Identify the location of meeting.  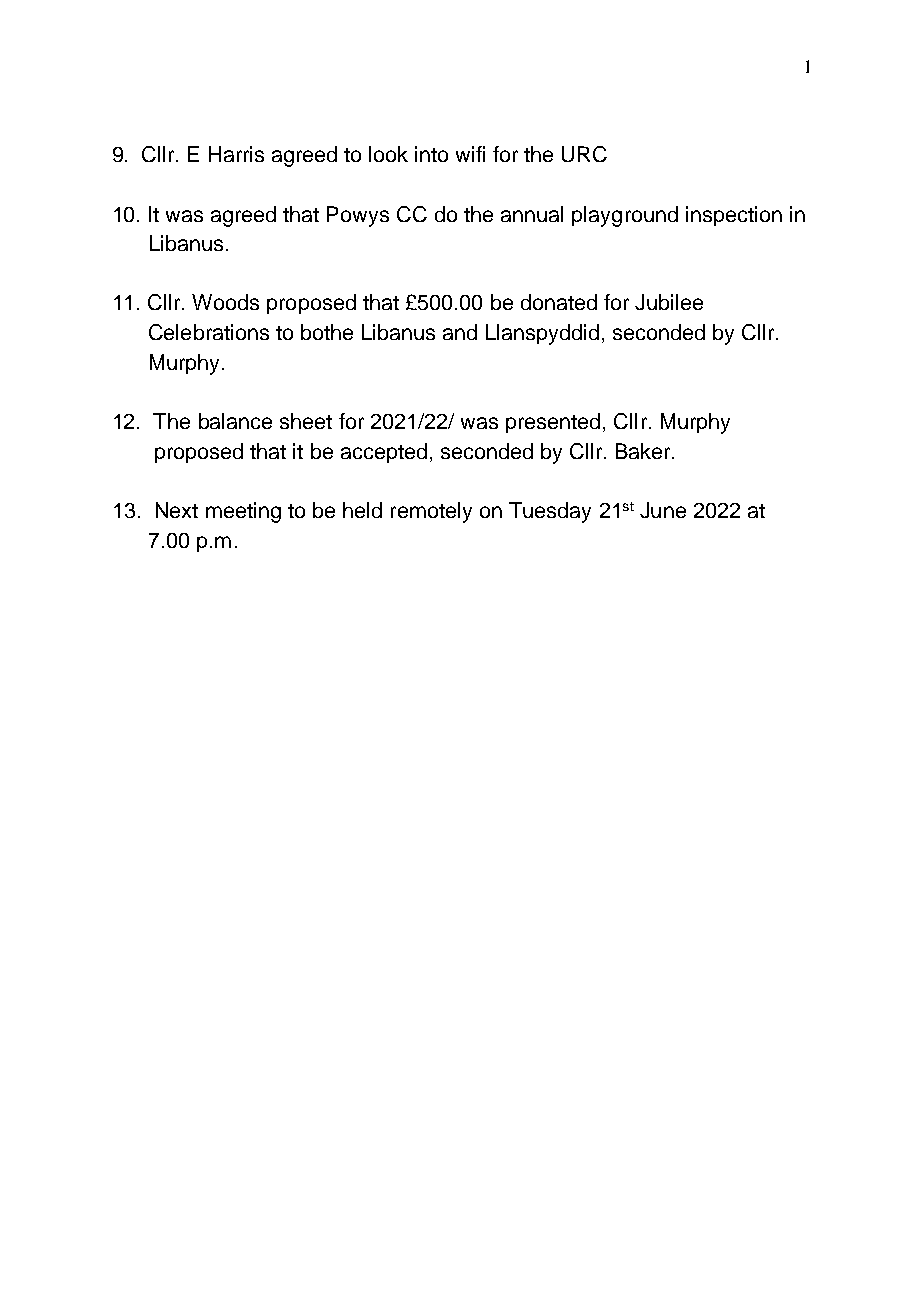
(243, 512).
